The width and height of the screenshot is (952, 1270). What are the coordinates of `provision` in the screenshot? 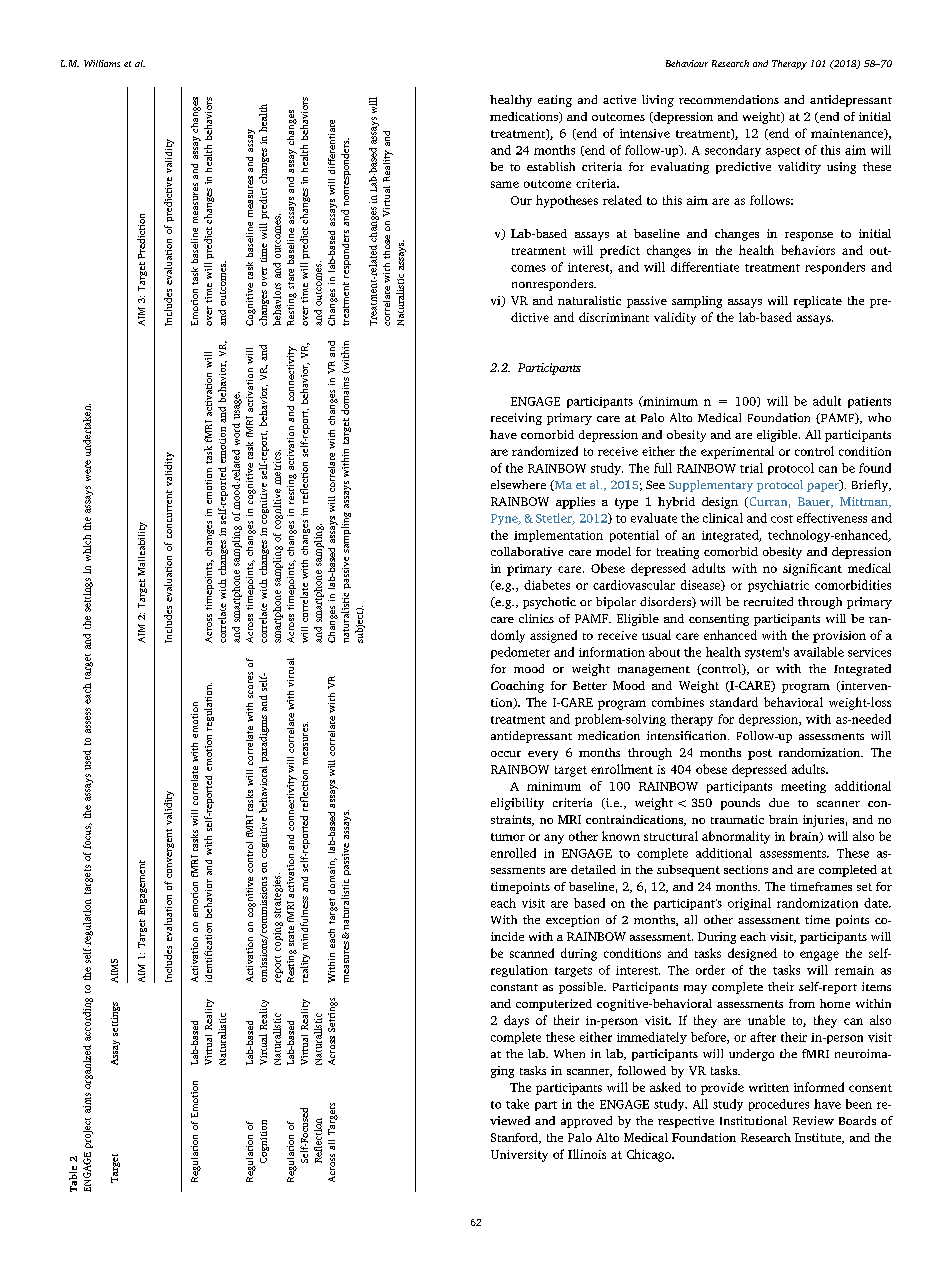 It's located at (839, 637).
